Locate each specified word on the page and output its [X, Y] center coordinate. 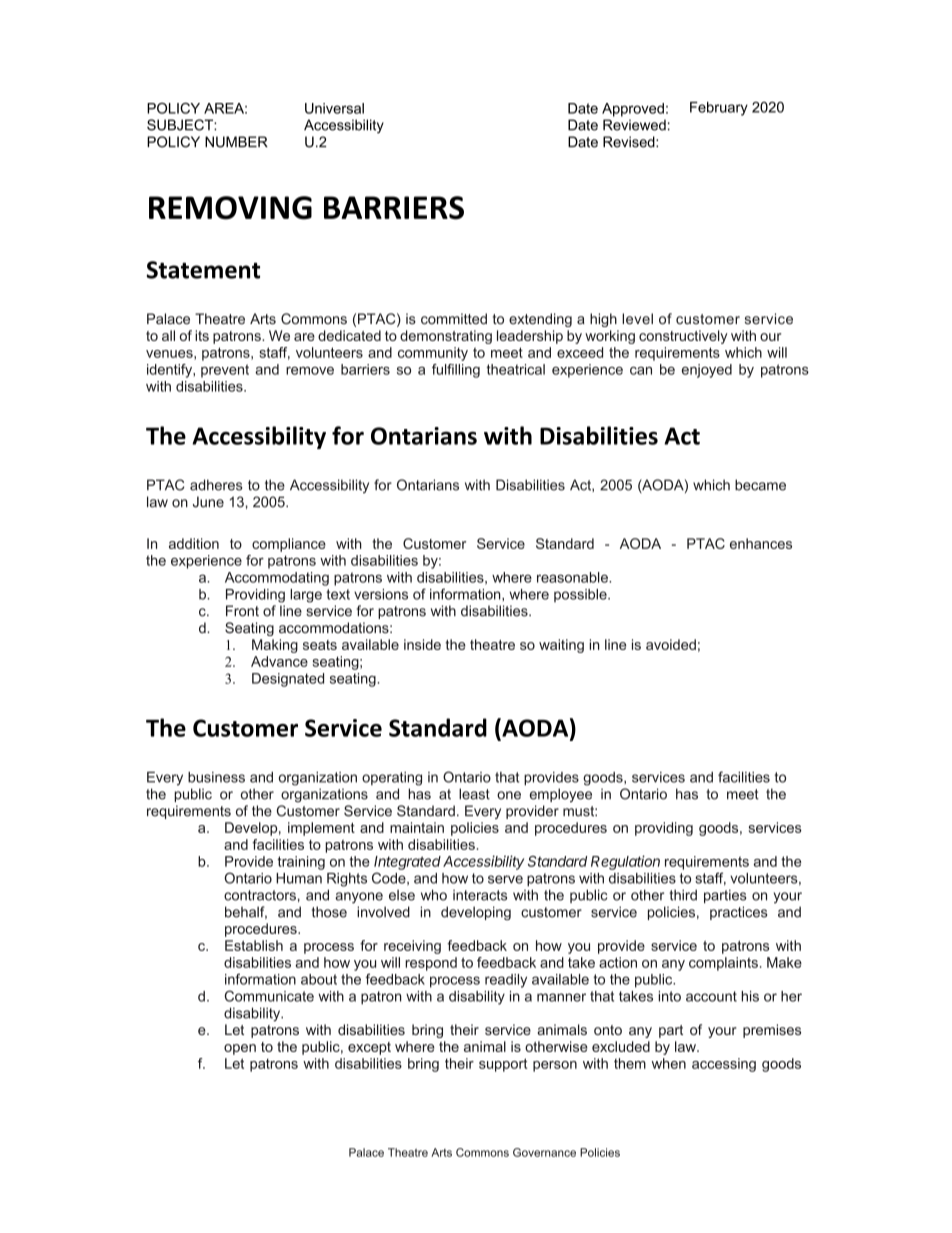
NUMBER [236, 142]
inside [422, 644]
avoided [671, 644]
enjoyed [707, 371]
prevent [225, 371]
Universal [334, 108]
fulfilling [456, 371]
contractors [260, 895]
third [683, 895]
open [240, 1049]
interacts [480, 895]
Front [242, 611]
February [719, 109]
